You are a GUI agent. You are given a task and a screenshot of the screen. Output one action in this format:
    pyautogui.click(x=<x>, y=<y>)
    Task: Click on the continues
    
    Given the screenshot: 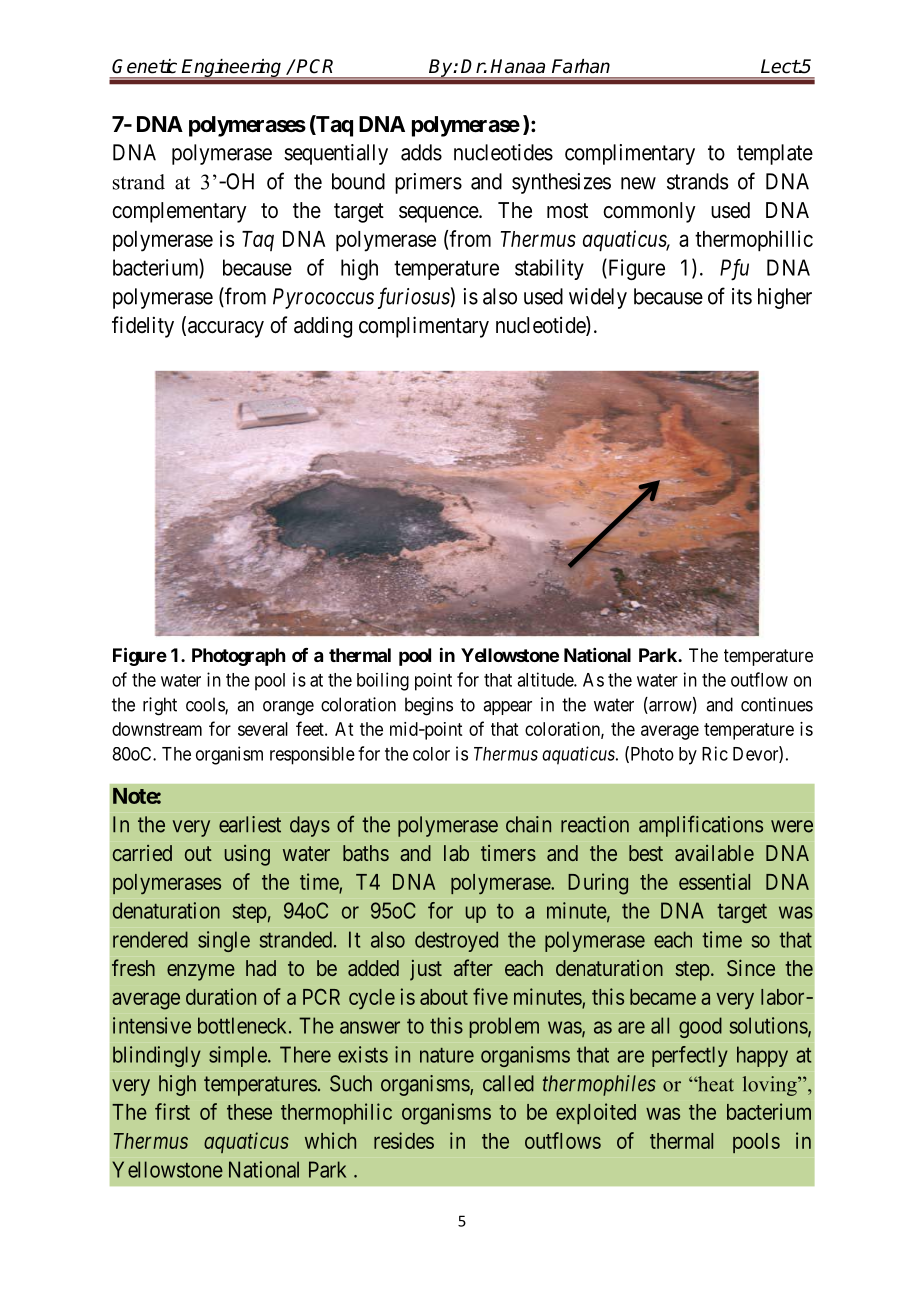 What is the action you would take?
    pyautogui.click(x=777, y=704)
